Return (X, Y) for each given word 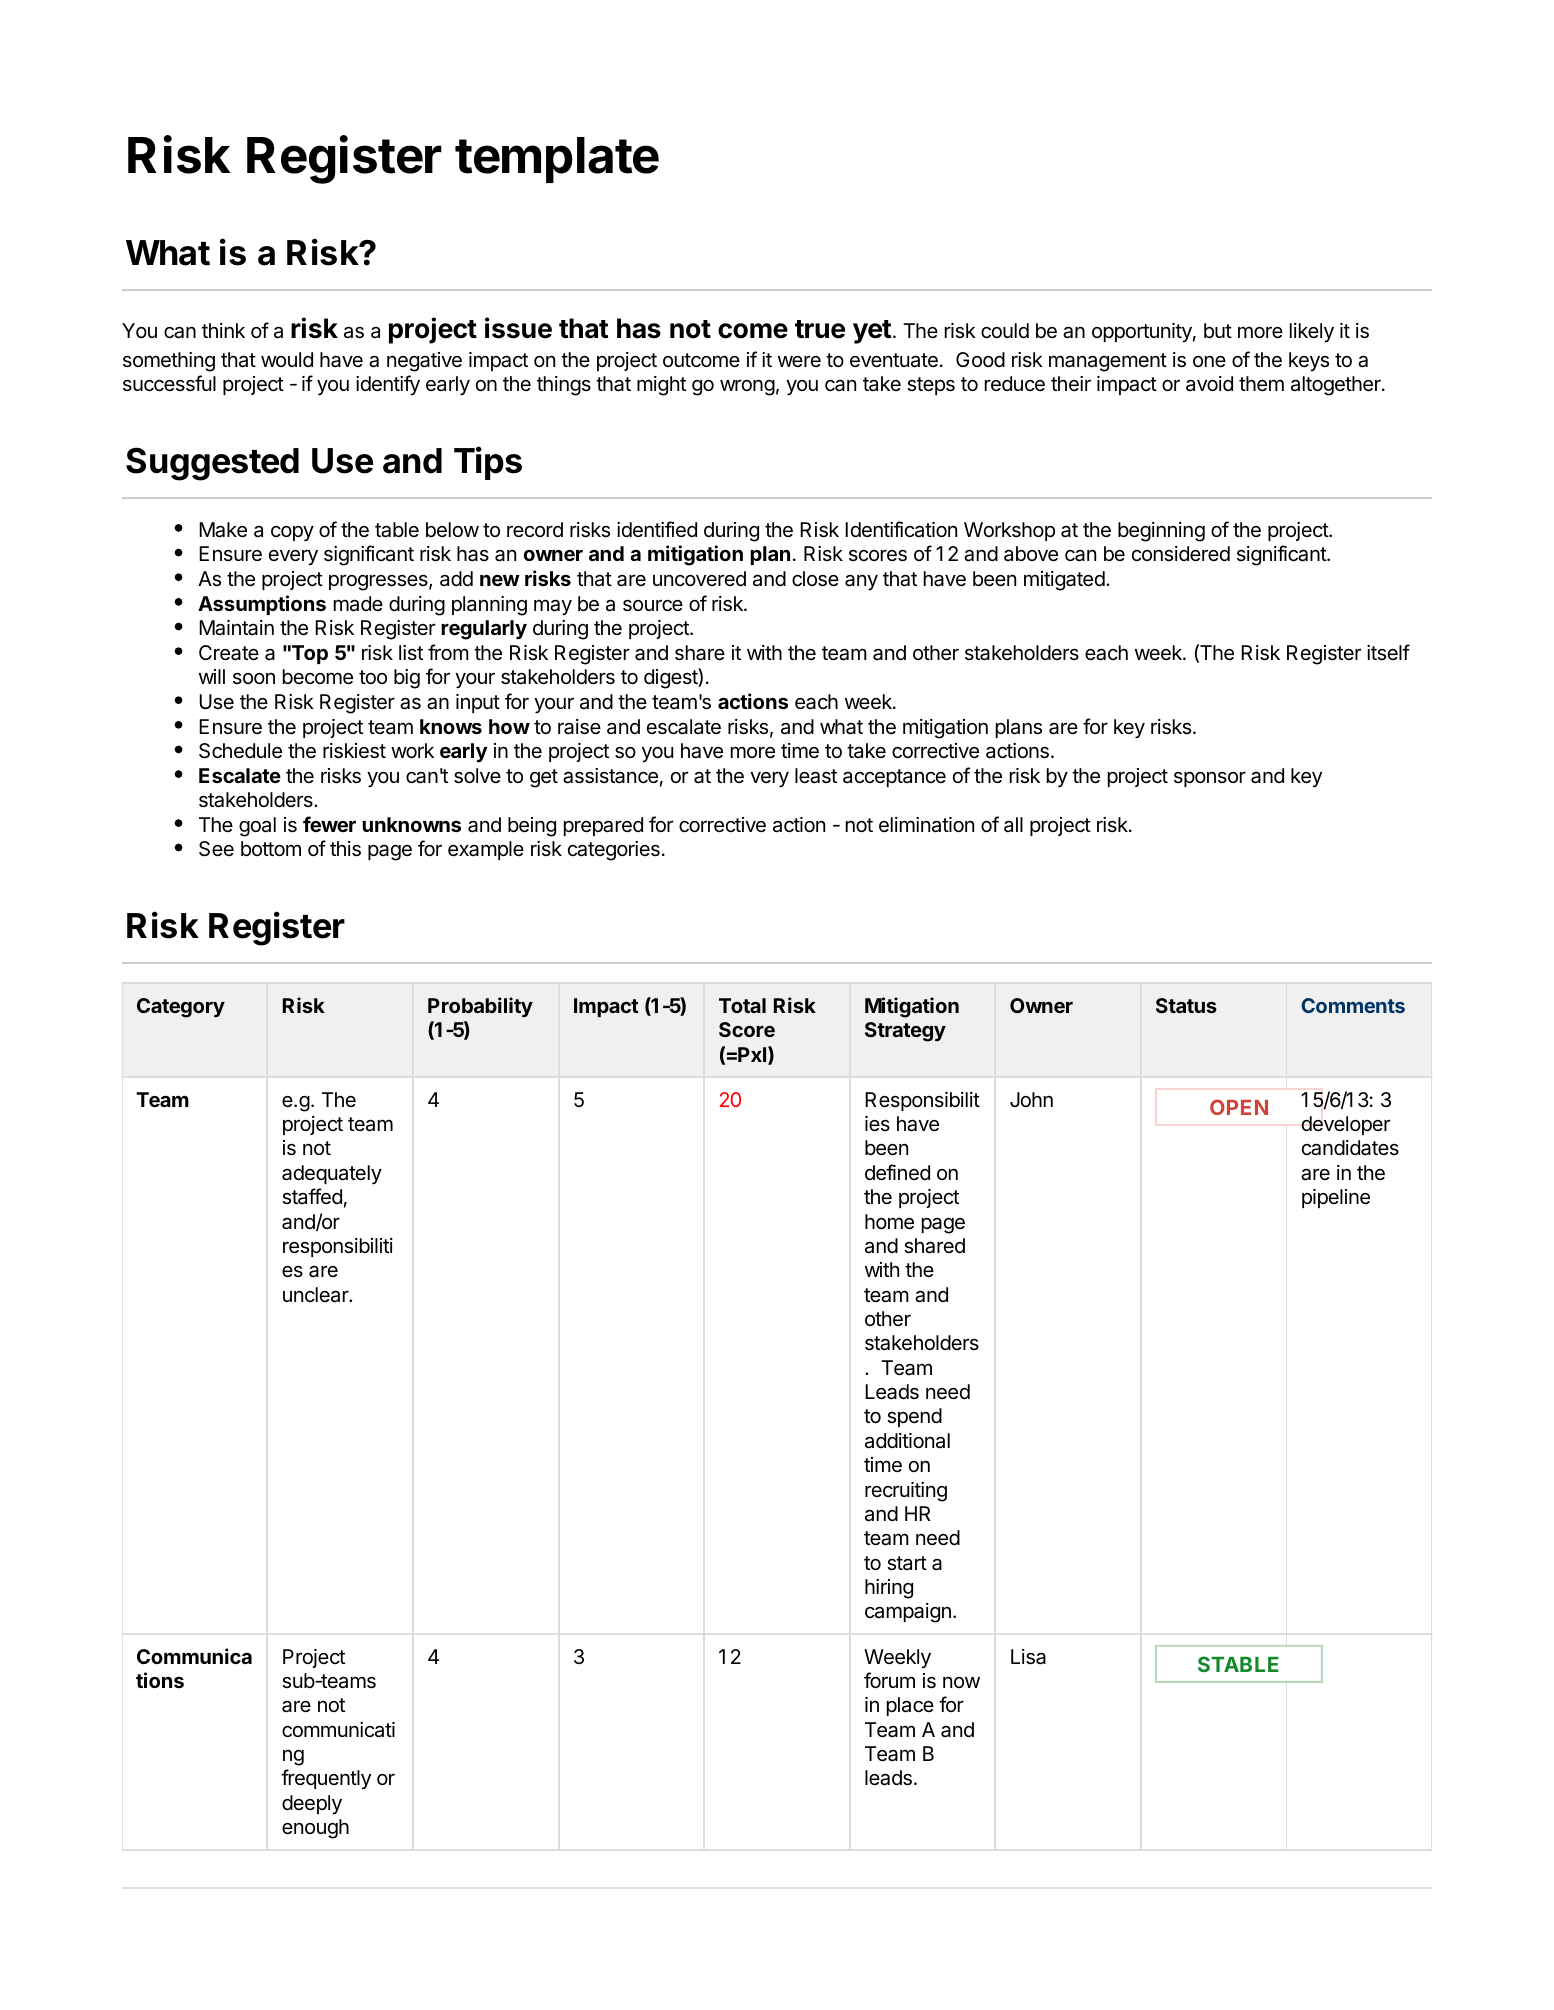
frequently (326, 1779)
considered (1181, 554)
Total (742, 1005)
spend (914, 1417)
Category (181, 1008)
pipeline (1336, 1198)
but (1218, 330)
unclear (317, 1295)
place (910, 1706)
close (815, 579)
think (223, 330)
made (358, 604)
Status (1186, 1005)
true (820, 329)
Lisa (1028, 1657)
